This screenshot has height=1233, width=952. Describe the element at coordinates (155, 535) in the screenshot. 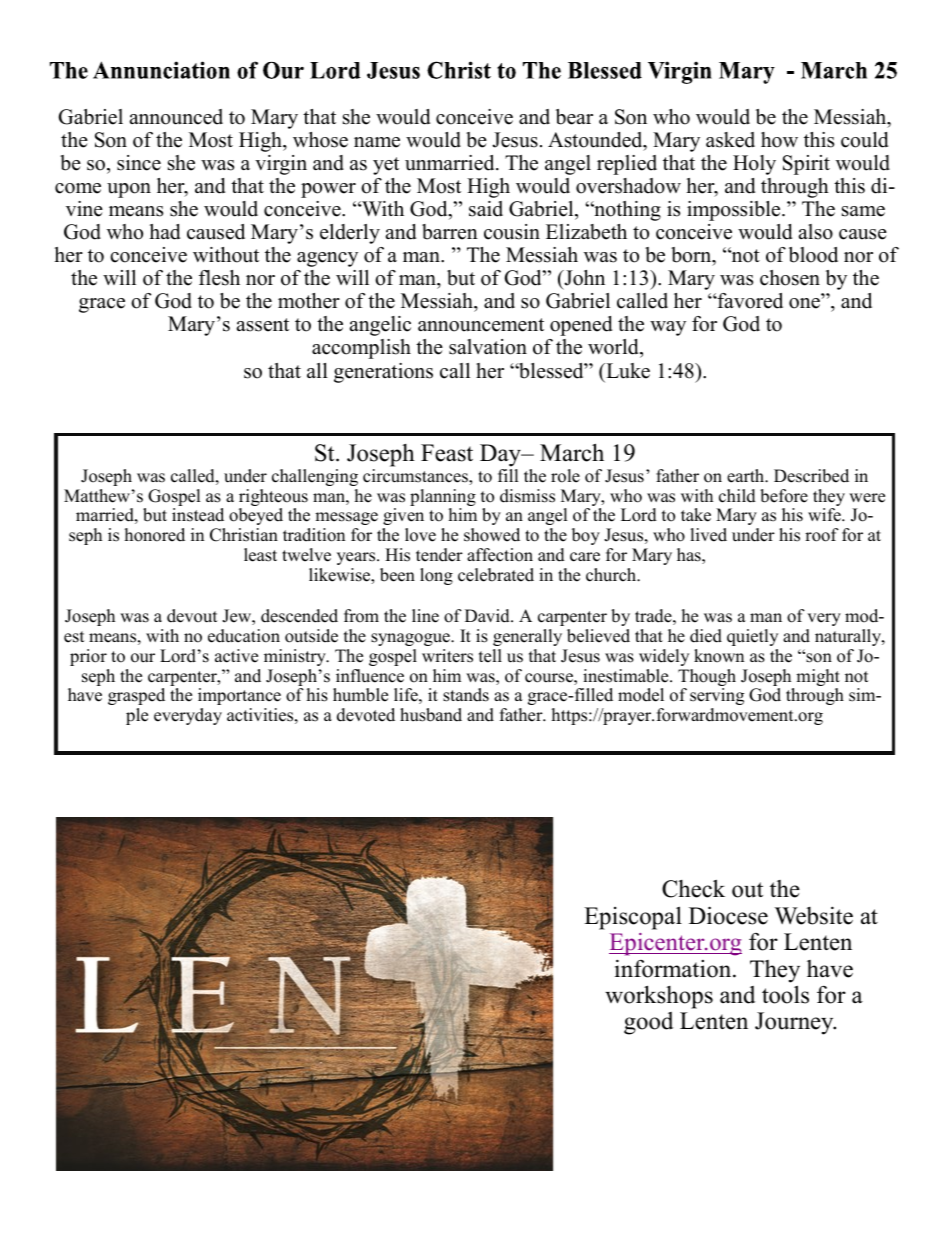

I see `honored` at that location.
